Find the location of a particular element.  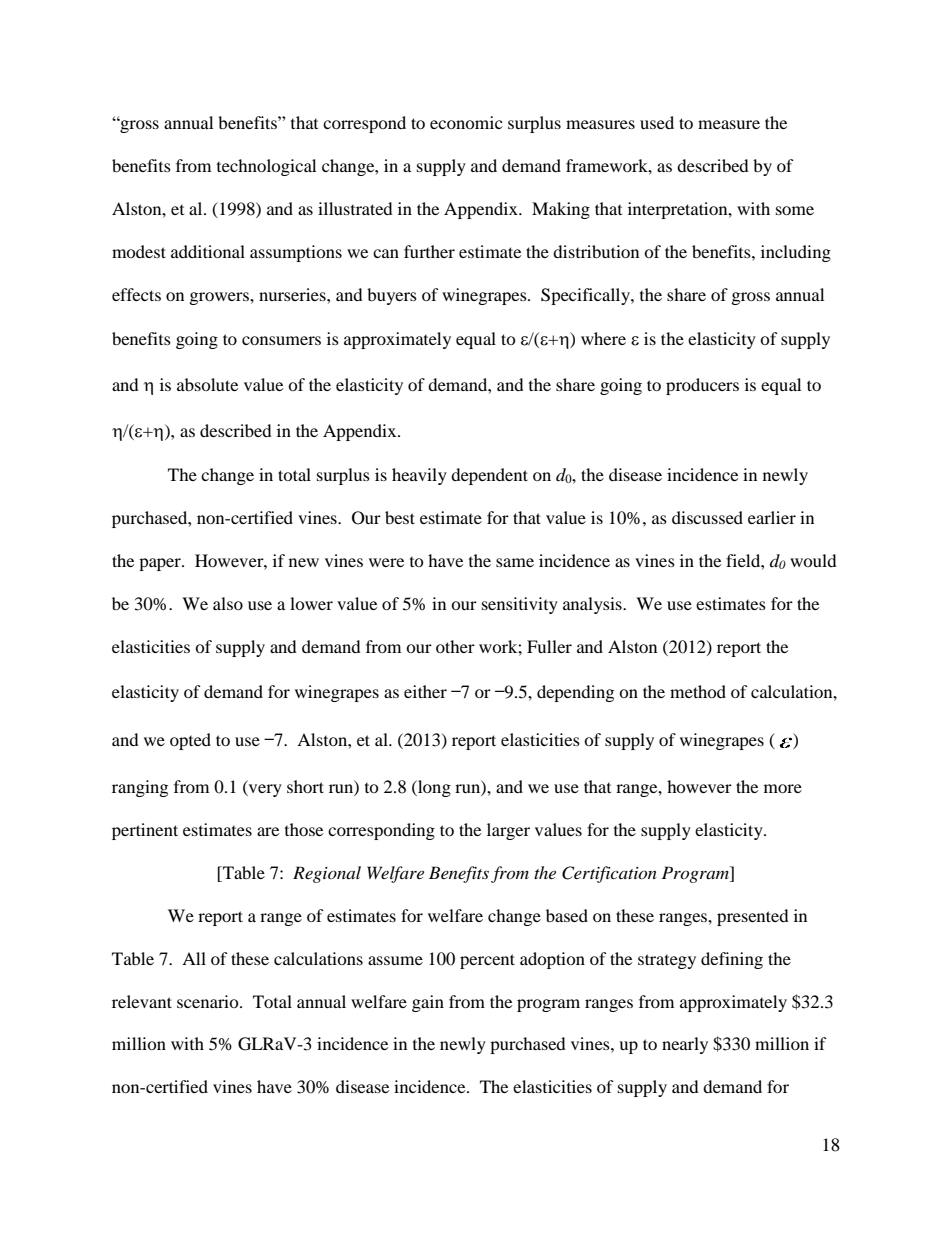

paper is located at coordinates (161, 564).
